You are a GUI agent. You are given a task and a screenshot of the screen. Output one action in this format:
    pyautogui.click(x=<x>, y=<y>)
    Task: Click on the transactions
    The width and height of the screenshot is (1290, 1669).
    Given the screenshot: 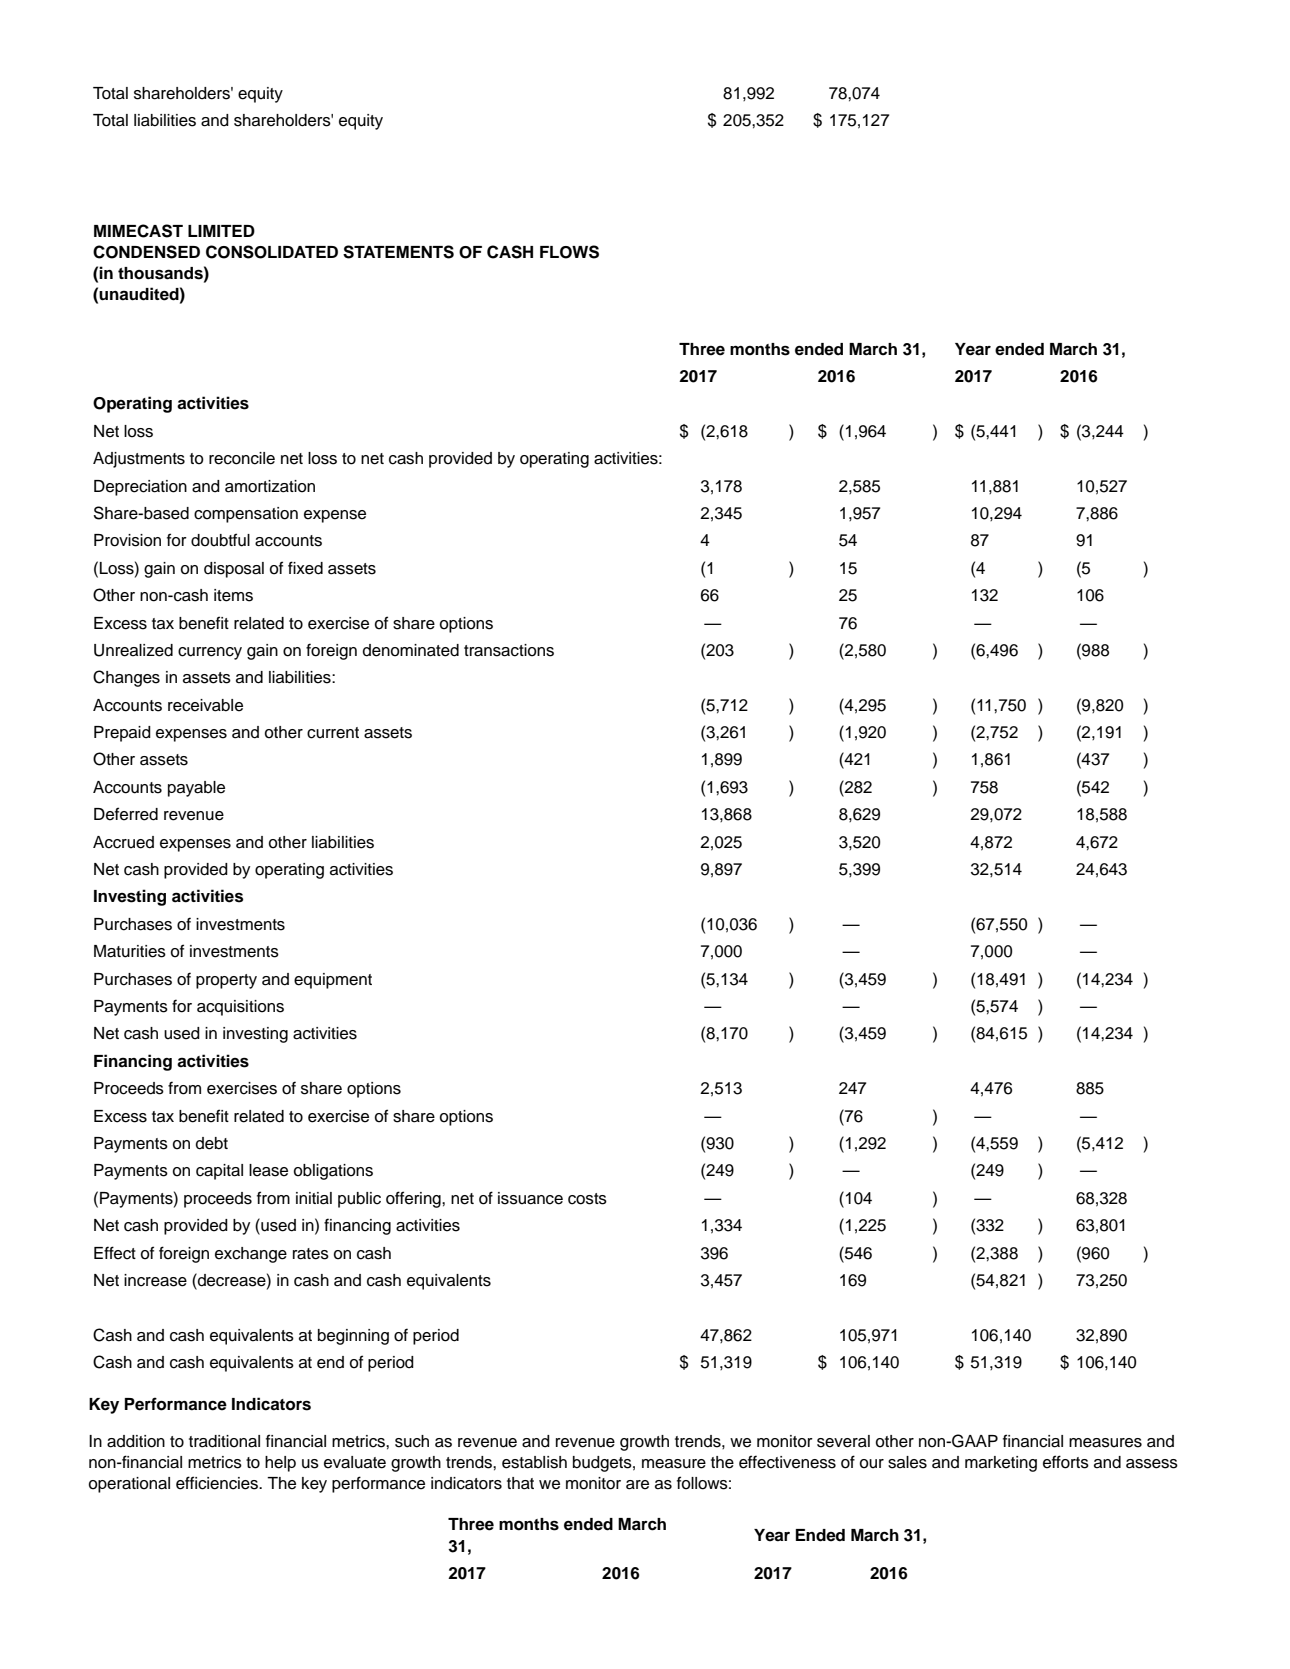 What is the action you would take?
    pyautogui.click(x=509, y=650)
